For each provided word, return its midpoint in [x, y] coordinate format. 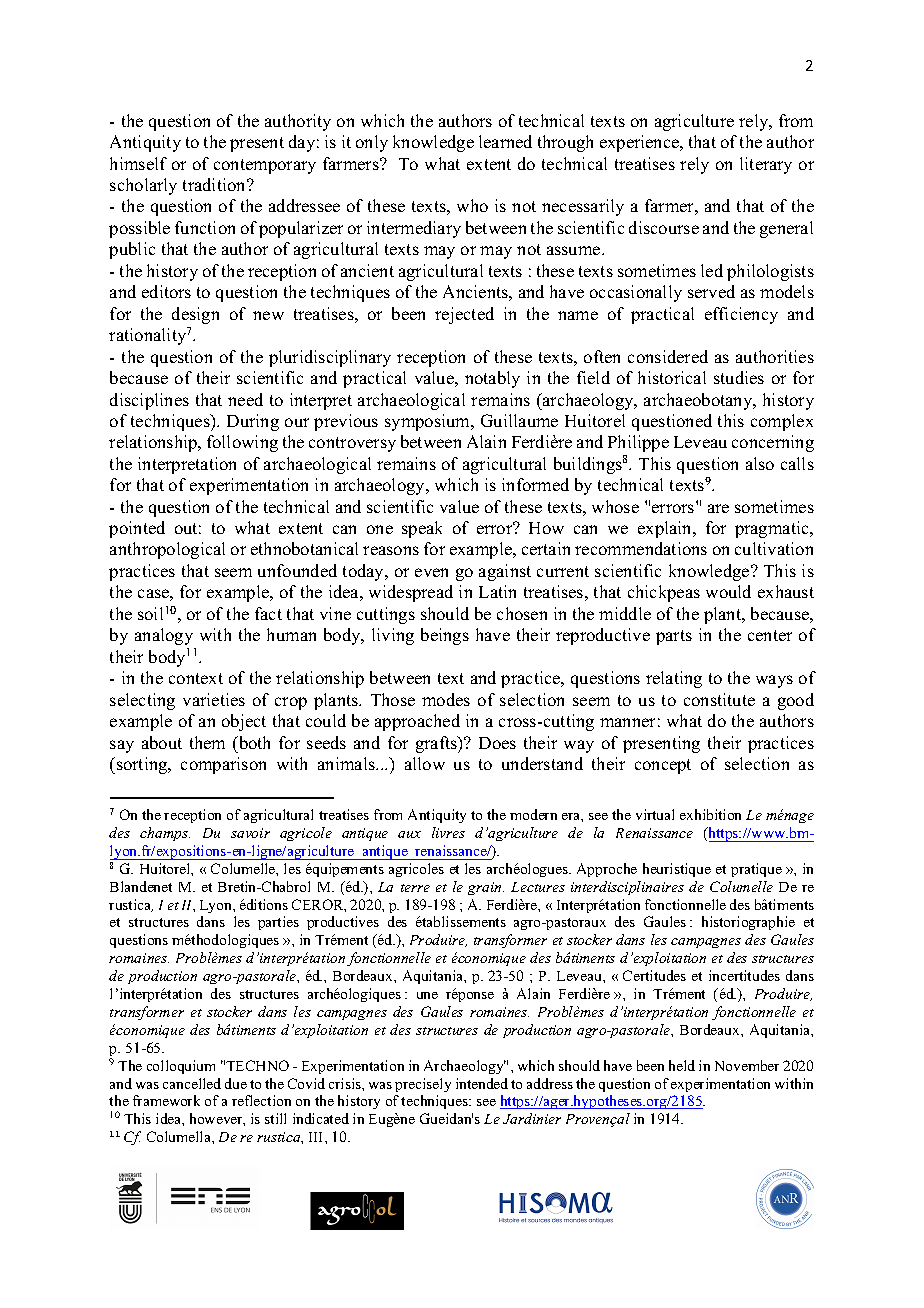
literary [766, 165]
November [747, 1065]
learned [505, 141]
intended [482, 1083]
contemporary [265, 166]
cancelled [192, 1083]
